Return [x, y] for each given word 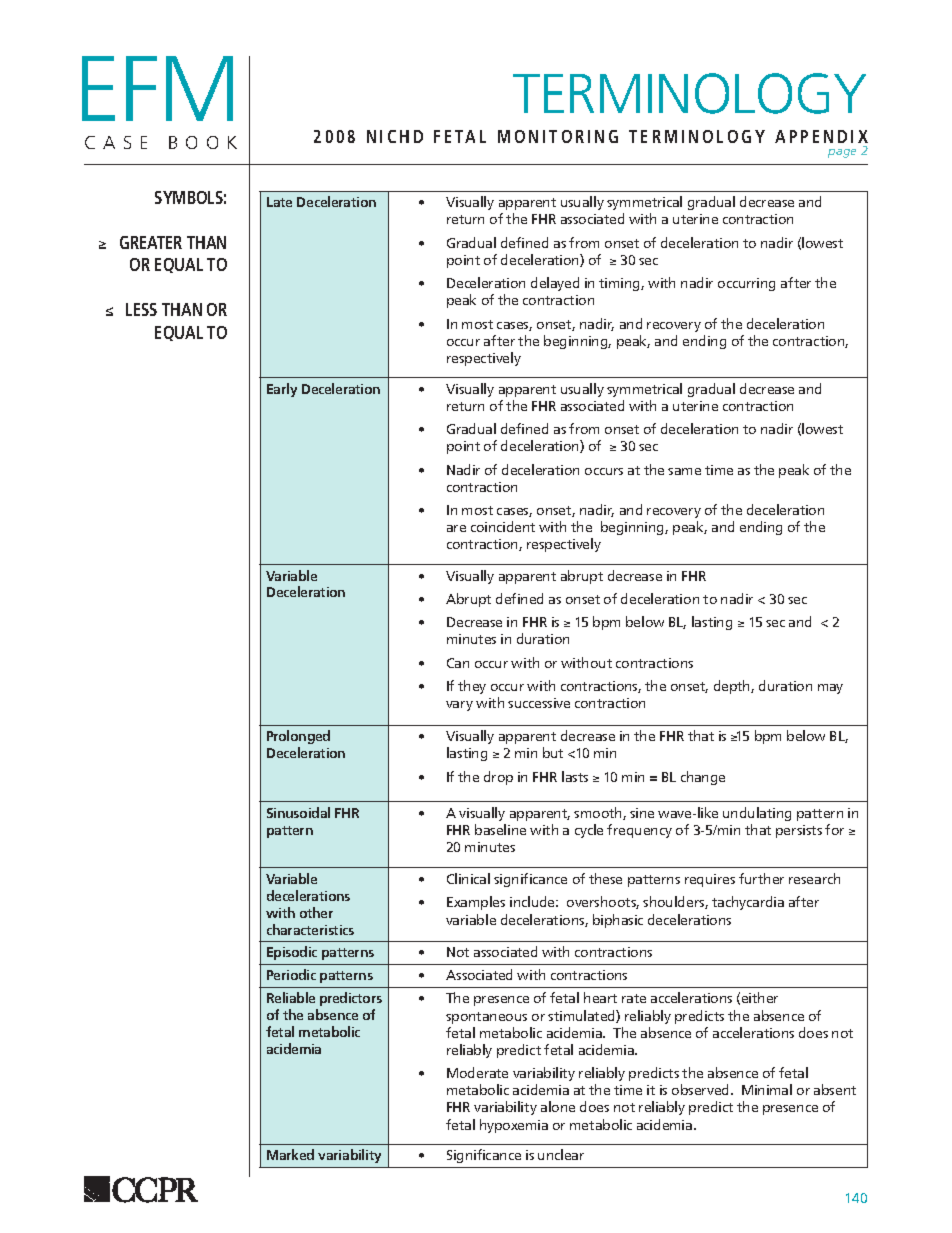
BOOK [203, 142]
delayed [555, 284]
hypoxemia [514, 1126]
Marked [290, 1154]
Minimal [767, 1089]
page [842, 153]
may [830, 689]
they [472, 687]
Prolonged [298, 737]
